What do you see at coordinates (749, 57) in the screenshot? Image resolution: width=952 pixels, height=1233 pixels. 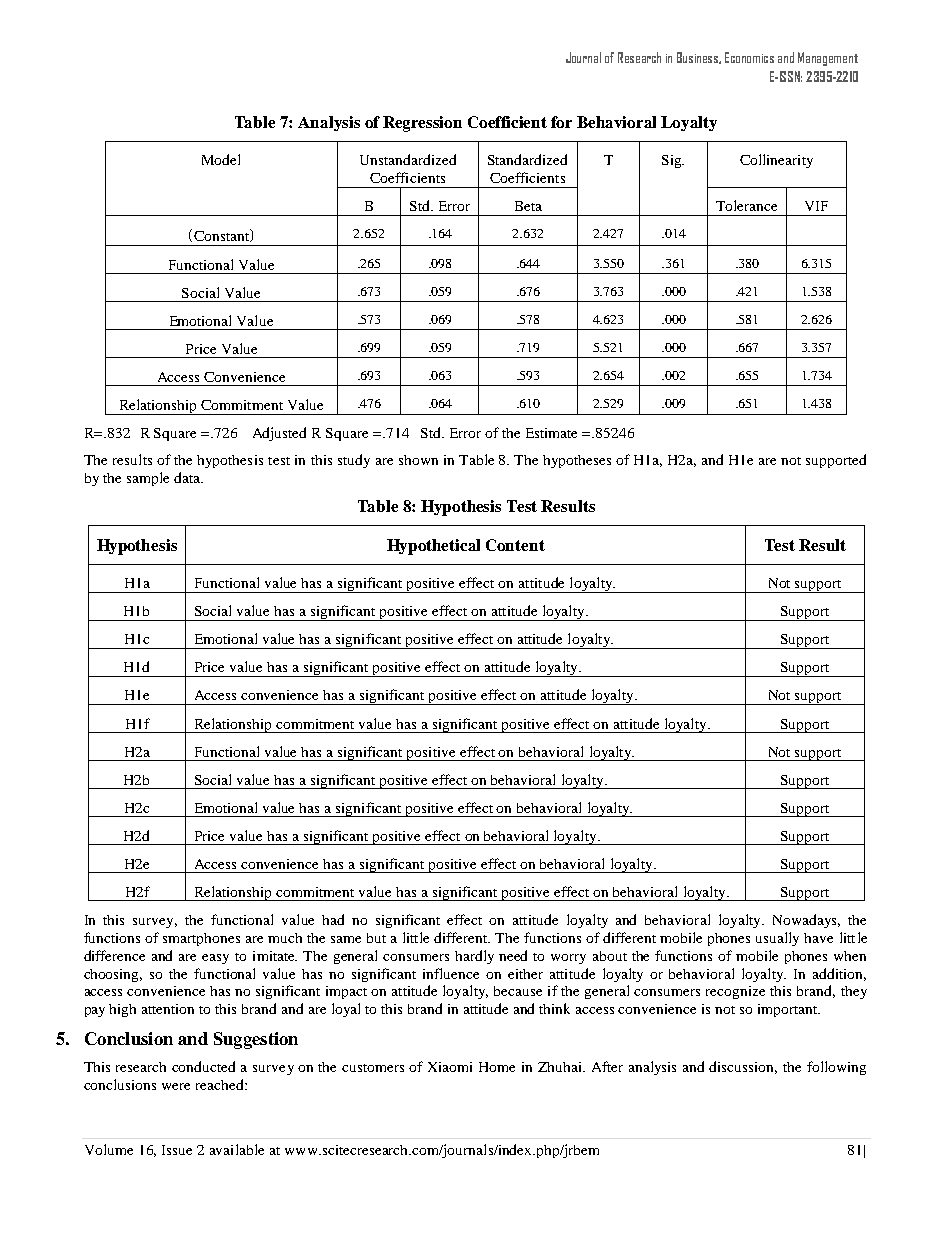 I see `Economics` at bounding box center [749, 57].
